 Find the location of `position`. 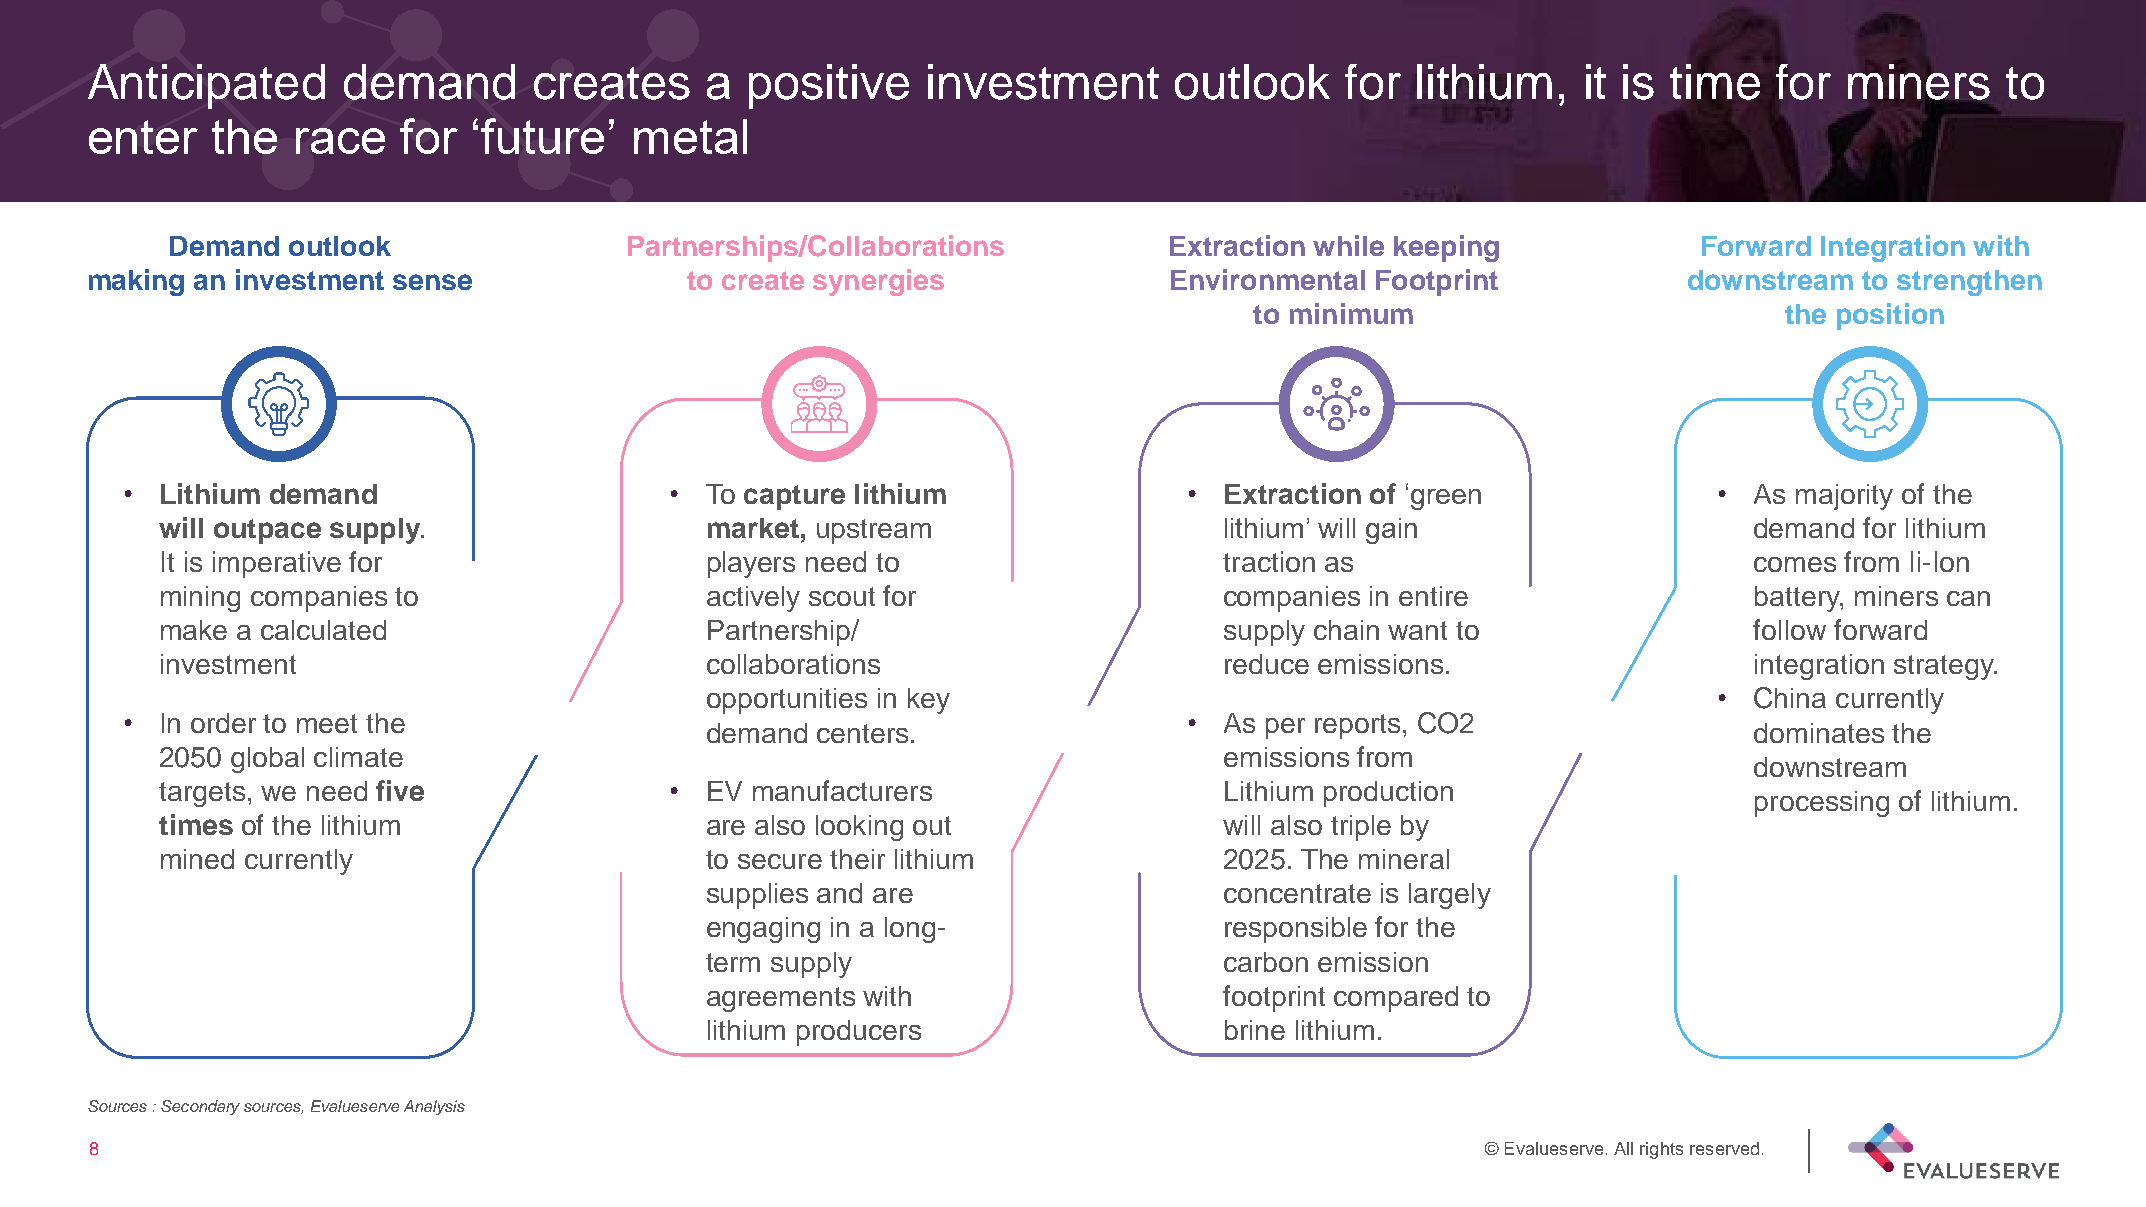

position is located at coordinates (1890, 316).
